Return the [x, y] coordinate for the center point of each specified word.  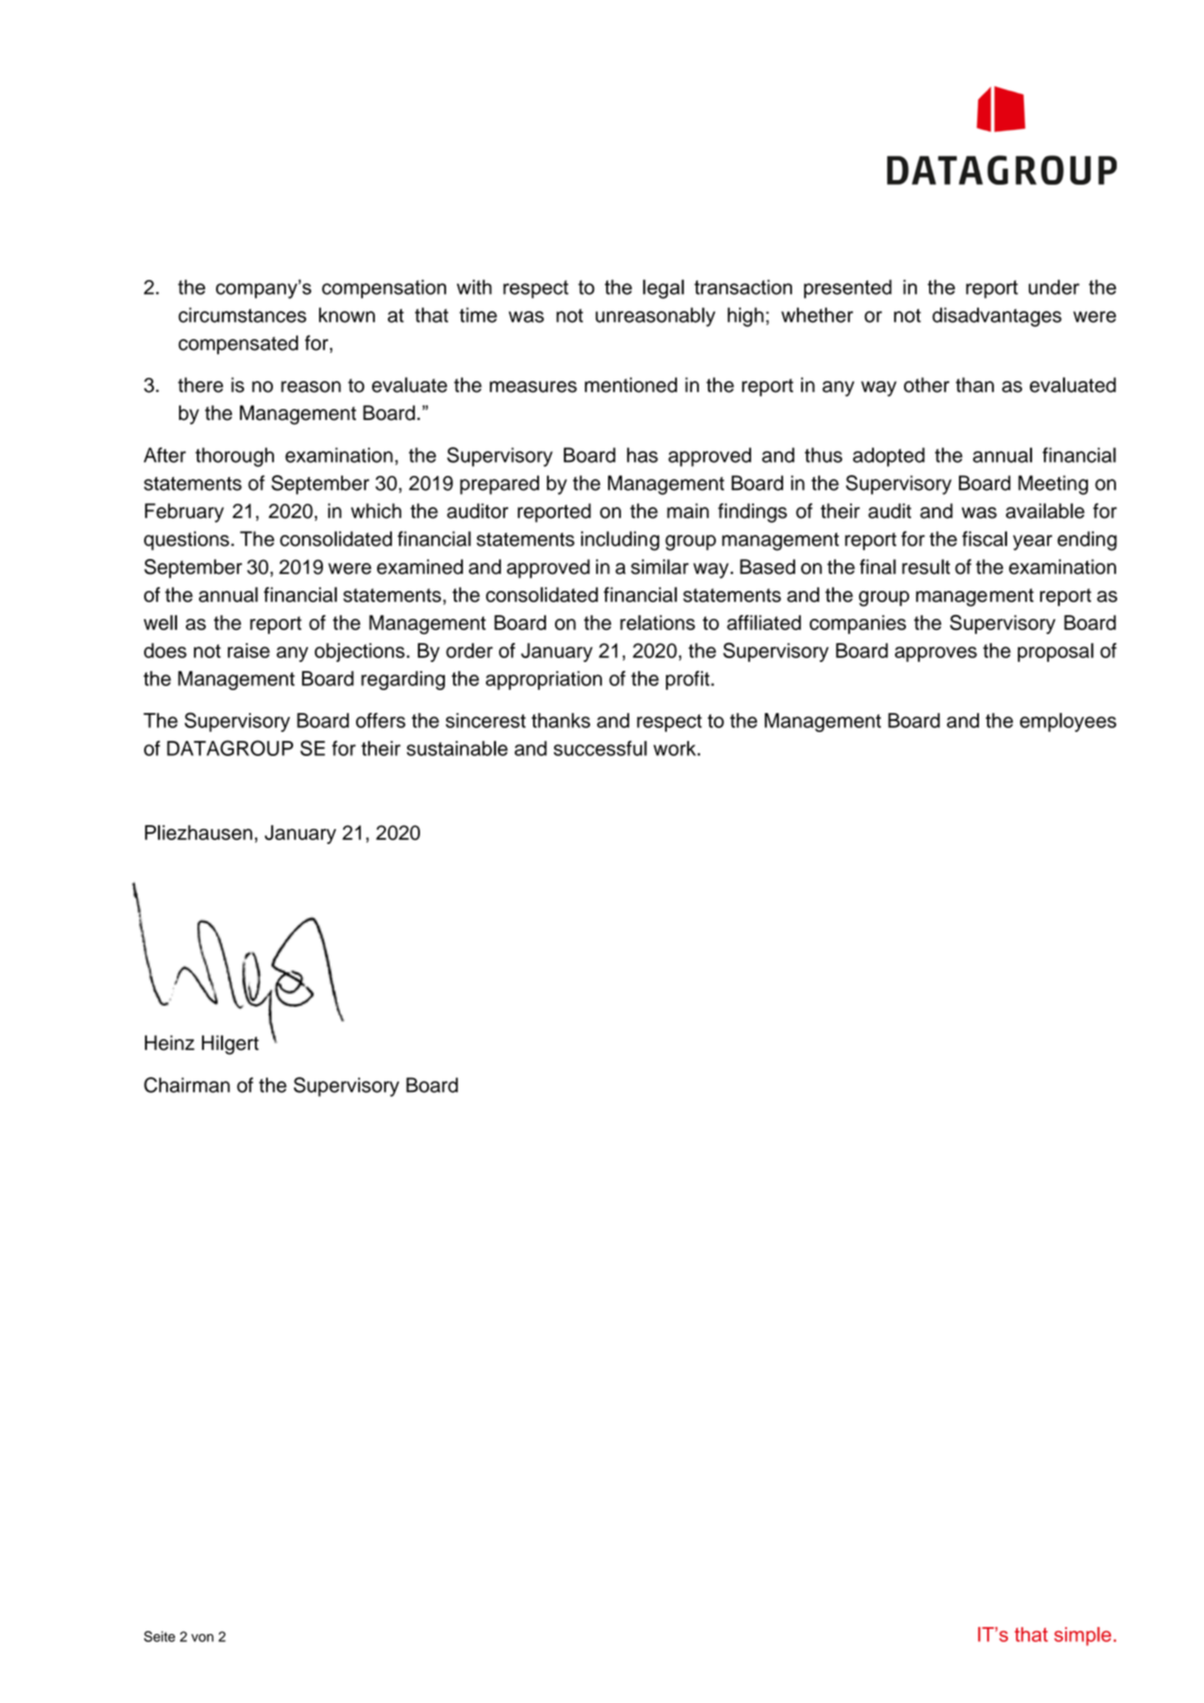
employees [1068, 722]
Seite [159, 1636]
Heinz [170, 1043]
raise [249, 650]
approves [936, 654]
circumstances [242, 315]
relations [657, 622]
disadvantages [997, 317]
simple [1084, 1636]
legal [663, 289]
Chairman [187, 1085]
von [202, 1638]
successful [600, 748]
